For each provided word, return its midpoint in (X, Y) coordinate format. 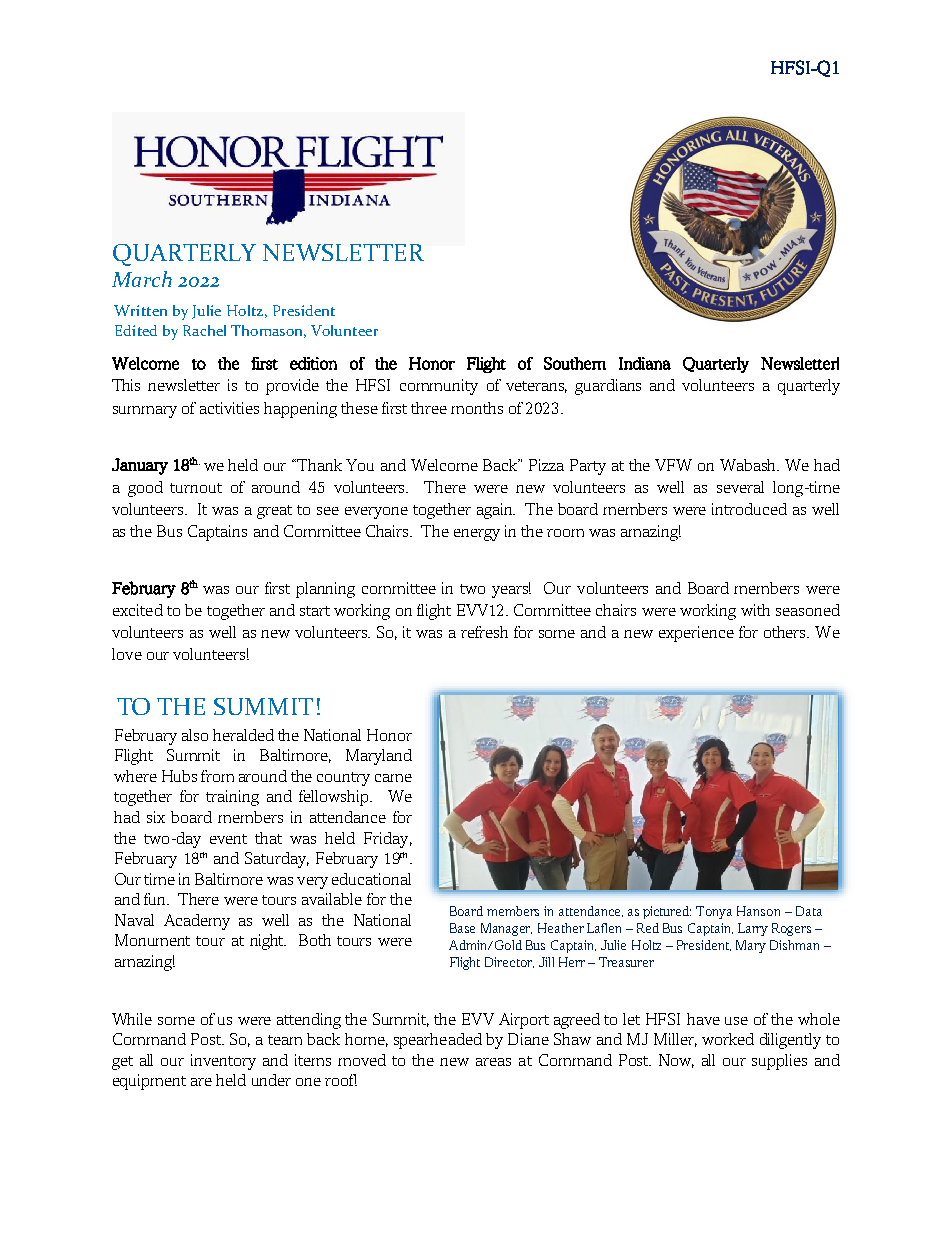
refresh (484, 632)
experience (696, 634)
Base (462, 928)
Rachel (204, 330)
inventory (223, 1062)
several (740, 487)
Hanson (758, 911)
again (496, 511)
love (127, 654)
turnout (196, 488)
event (228, 839)
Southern (575, 363)
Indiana (645, 363)
